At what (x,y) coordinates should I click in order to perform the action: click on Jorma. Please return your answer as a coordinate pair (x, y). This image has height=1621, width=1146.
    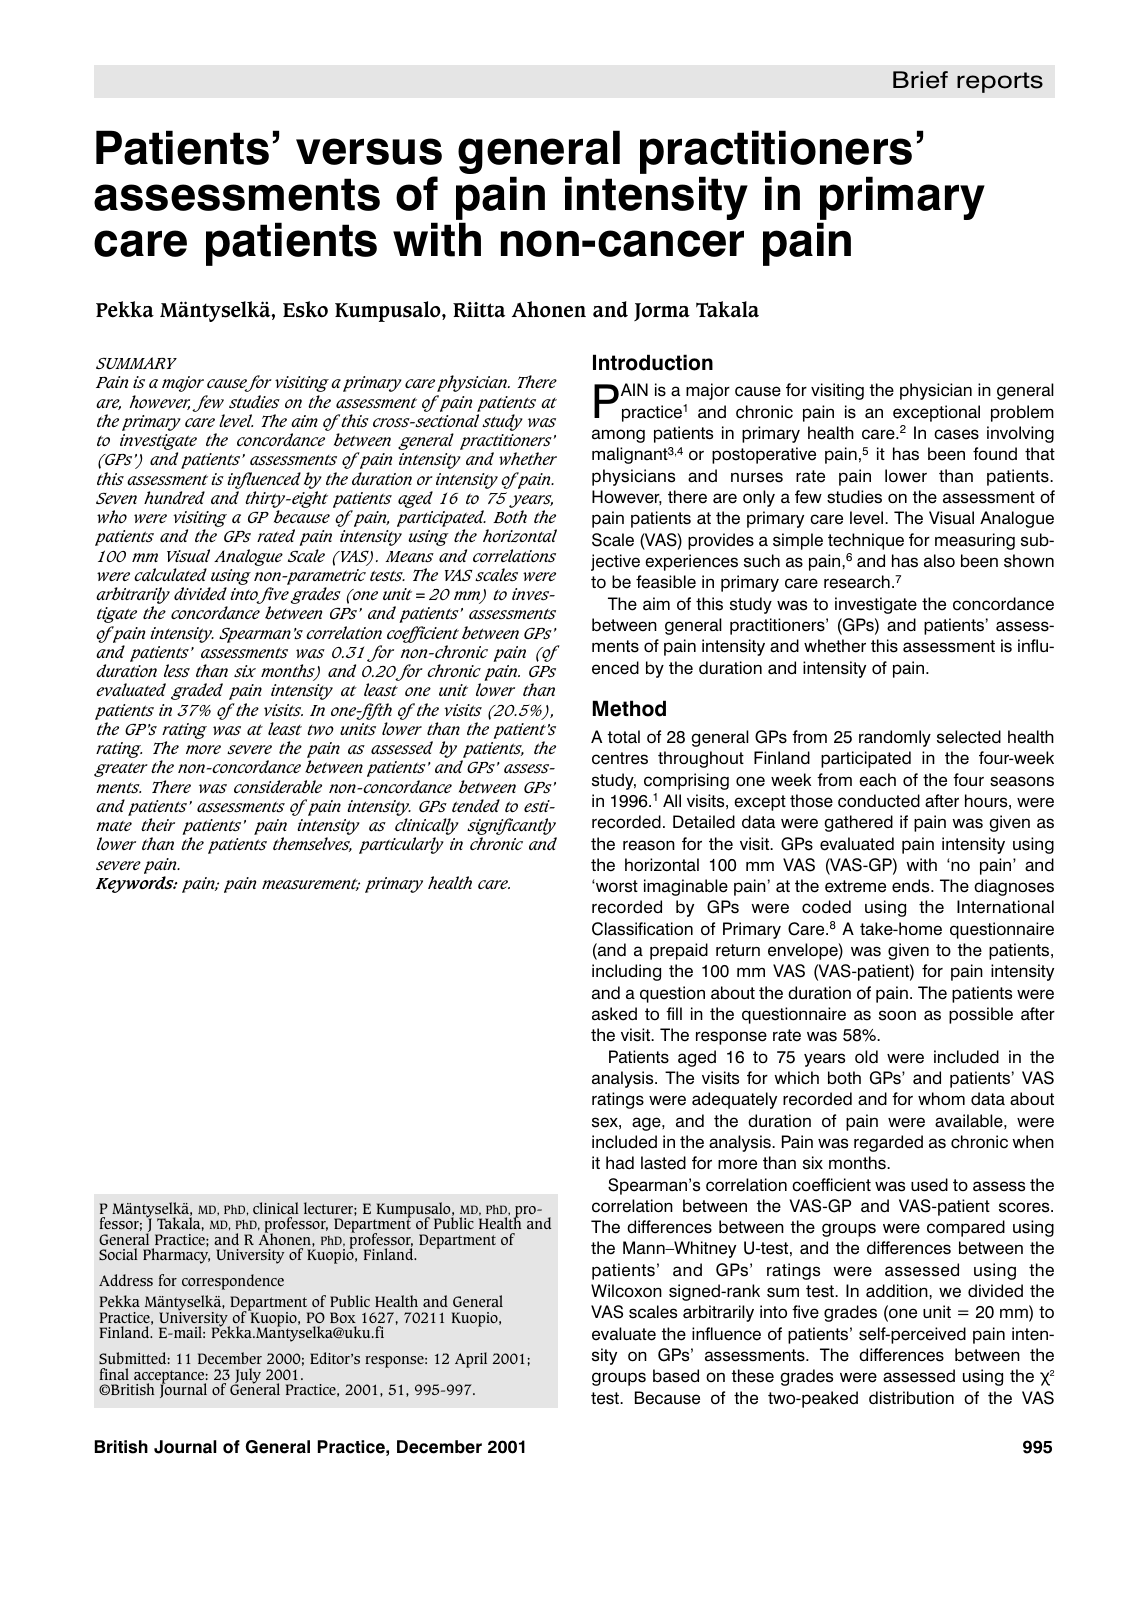
    Looking at the image, I should click on (662, 312).
